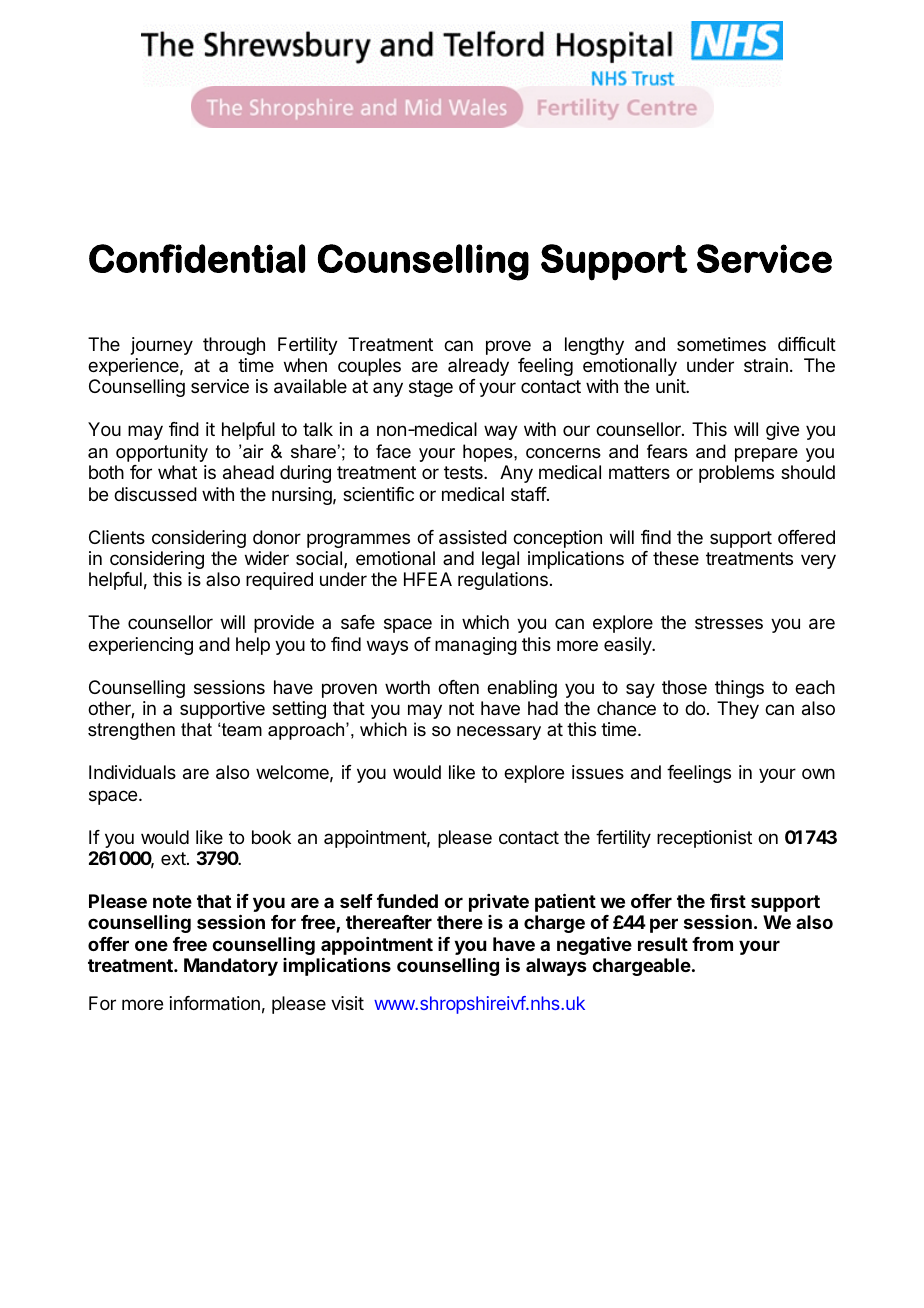 The width and height of the screenshot is (924, 1308). What do you see at coordinates (197, 258) in the screenshot?
I see `Confidential` at bounding box center [197, 258].
